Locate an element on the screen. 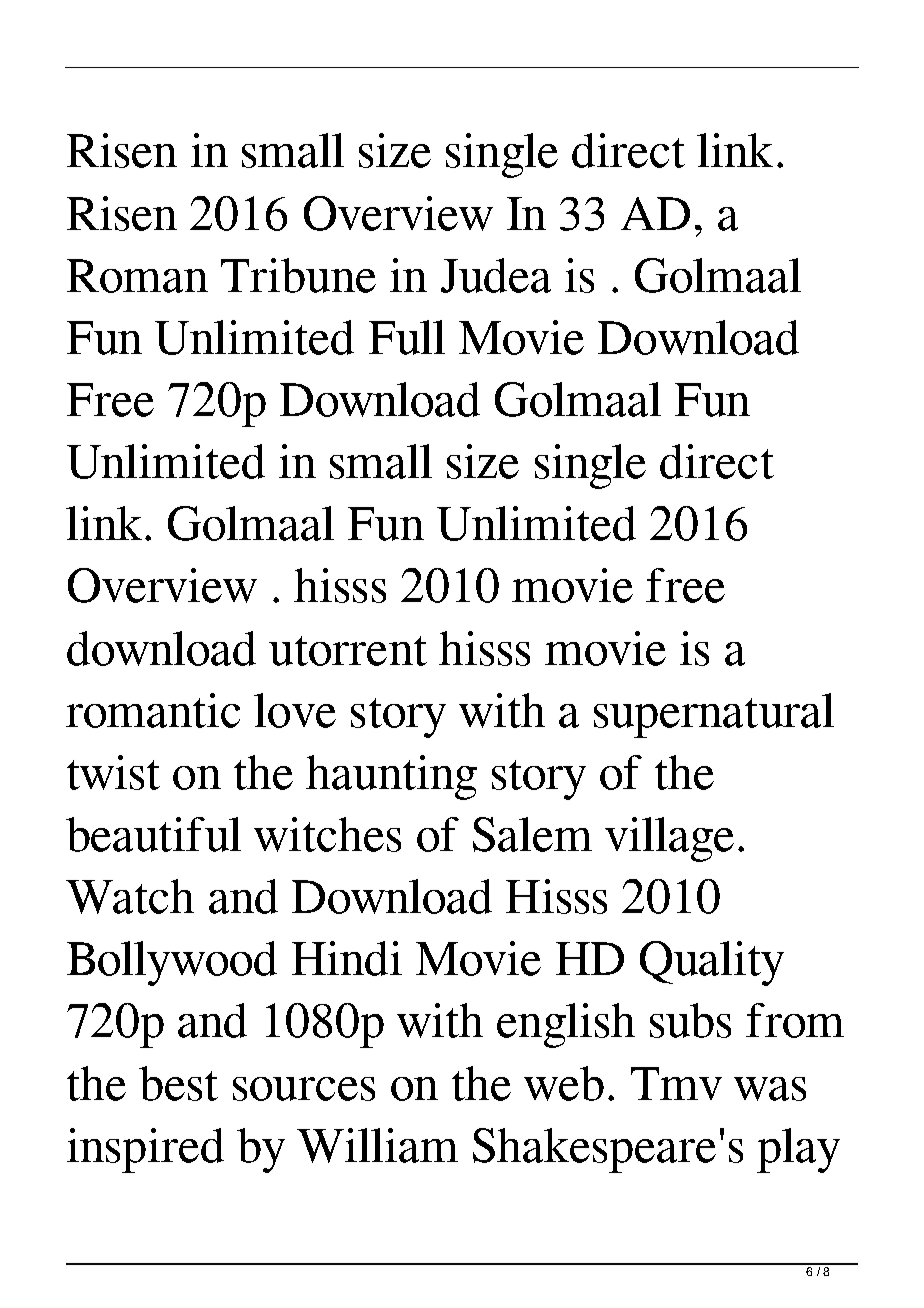 The height and width of the screenshot is (1308, 924). love is located at coordinates (295, 710).
